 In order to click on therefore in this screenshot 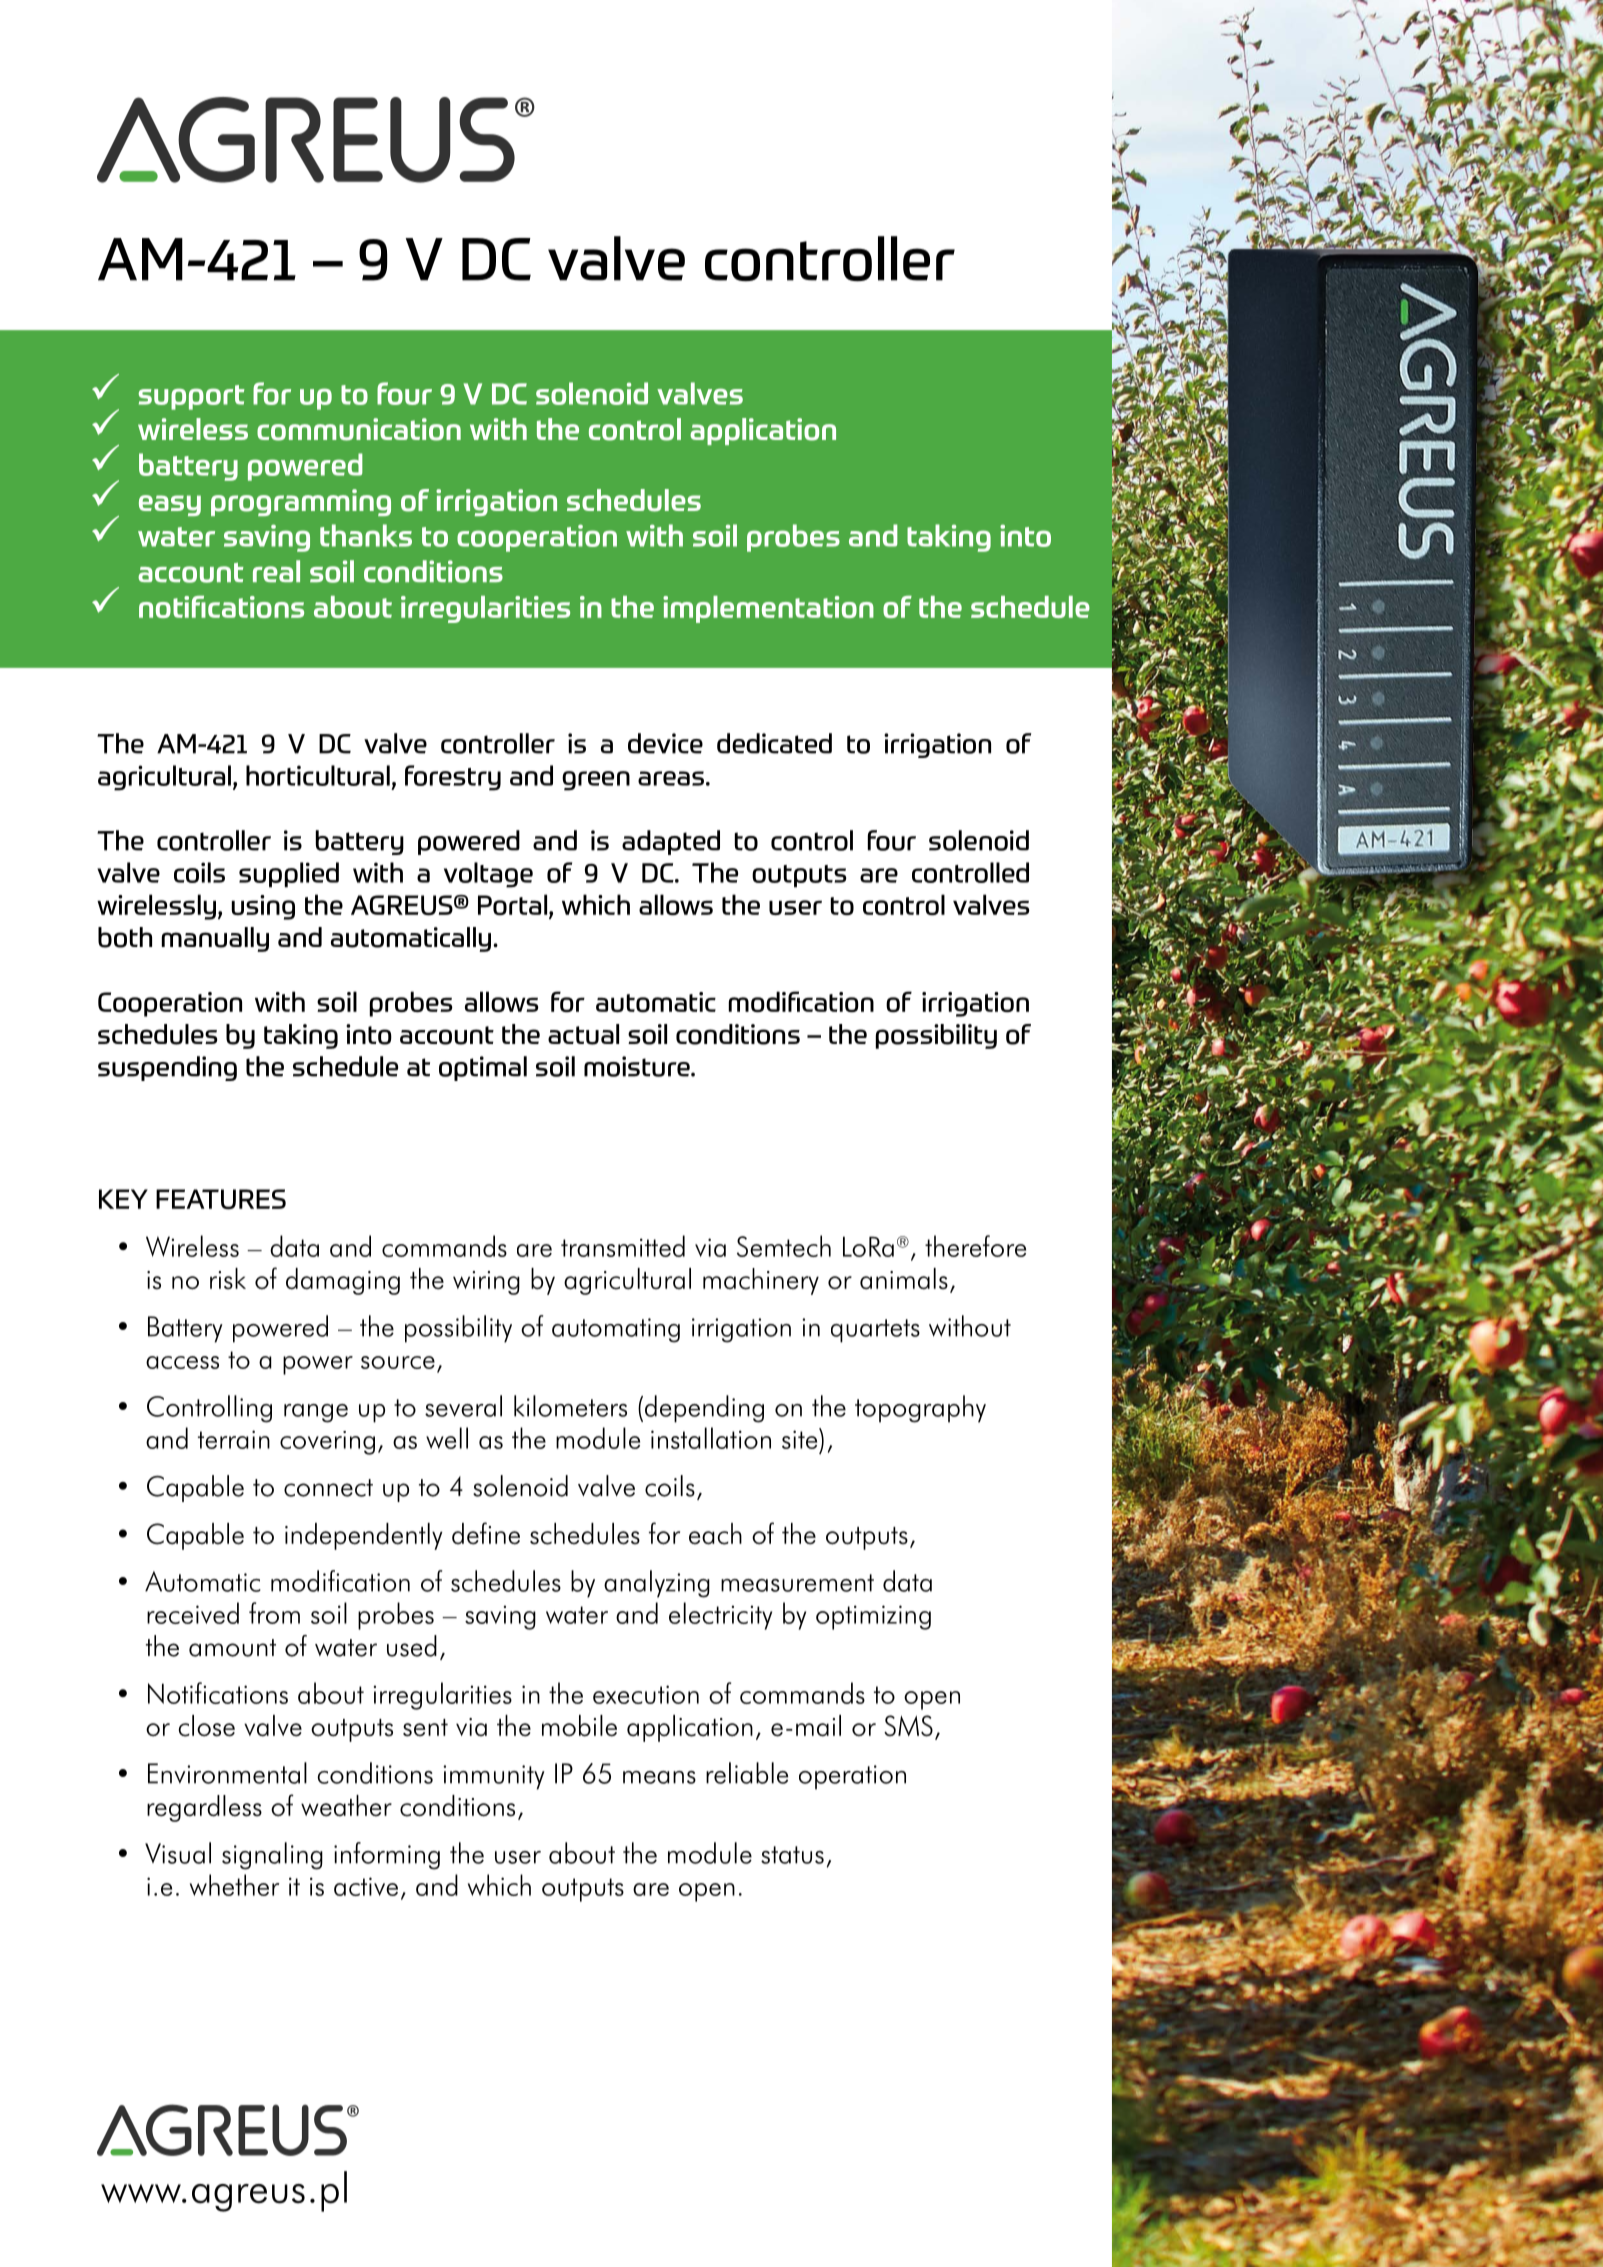, I will do `click(975, 1246)`.
